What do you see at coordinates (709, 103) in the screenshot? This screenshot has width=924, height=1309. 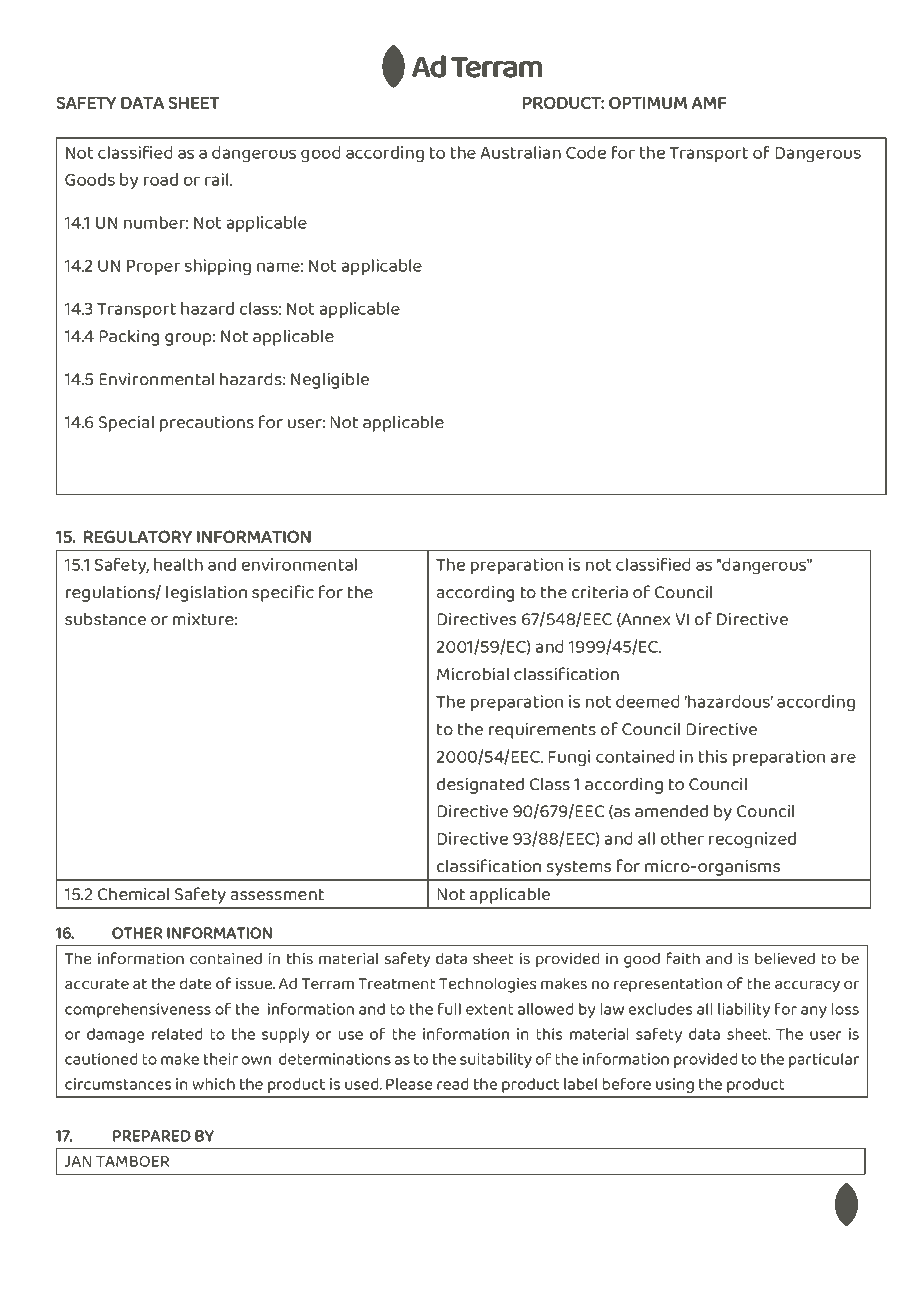 I see `AMF` at bounding box center [709, 103].
